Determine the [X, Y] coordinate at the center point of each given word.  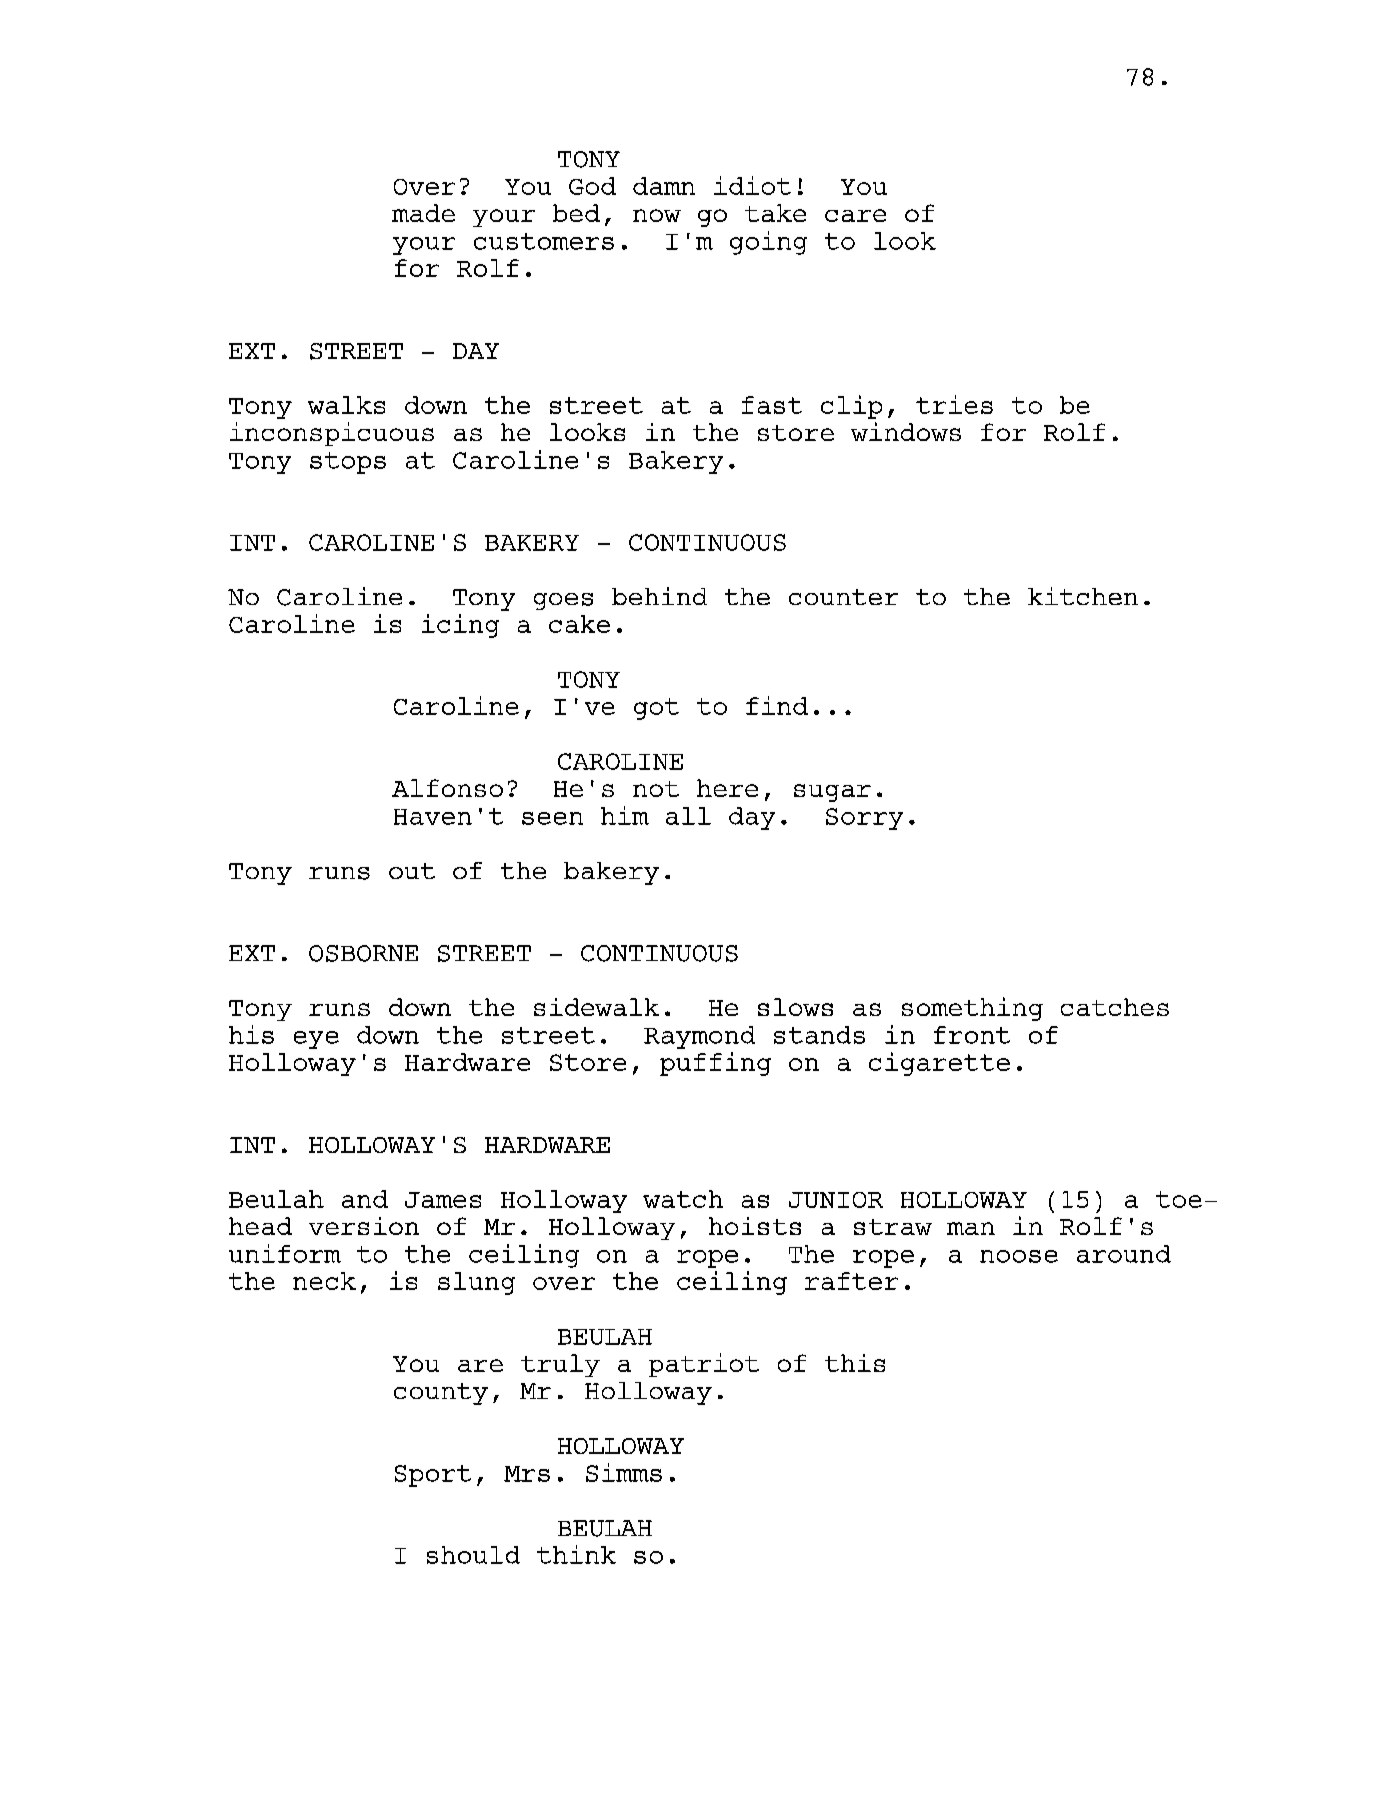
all [688, 816]
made [423, 213]
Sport [433, 1476]
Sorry [864, 819]
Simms [624, 1472]
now [657, 215]
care [855, 215]
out [412, 871]
